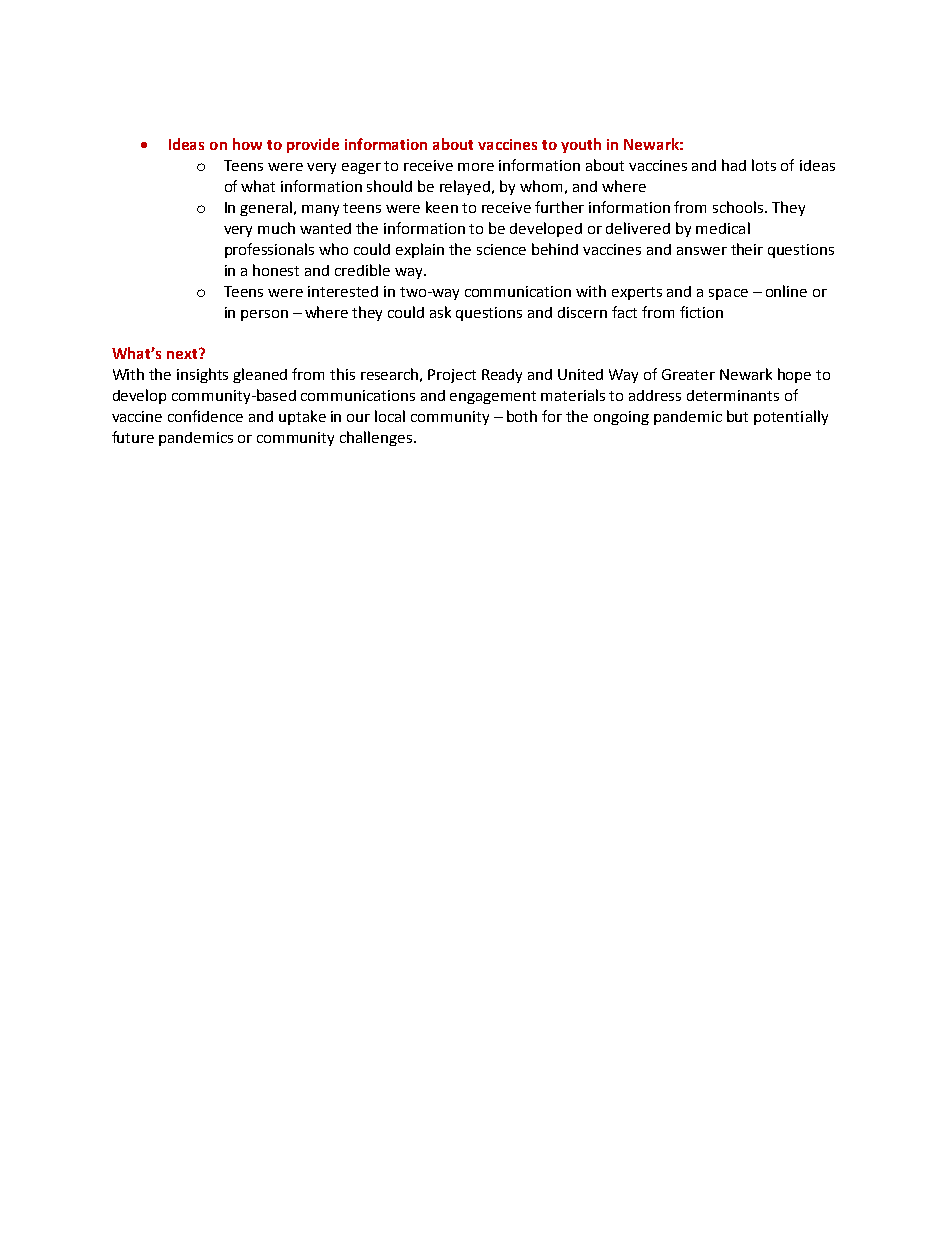 The width and height of the image is (952, 1233). What do you see at coordinates (205, 416) in the image?
I see `confidence` at bounding box center [205, 416].
